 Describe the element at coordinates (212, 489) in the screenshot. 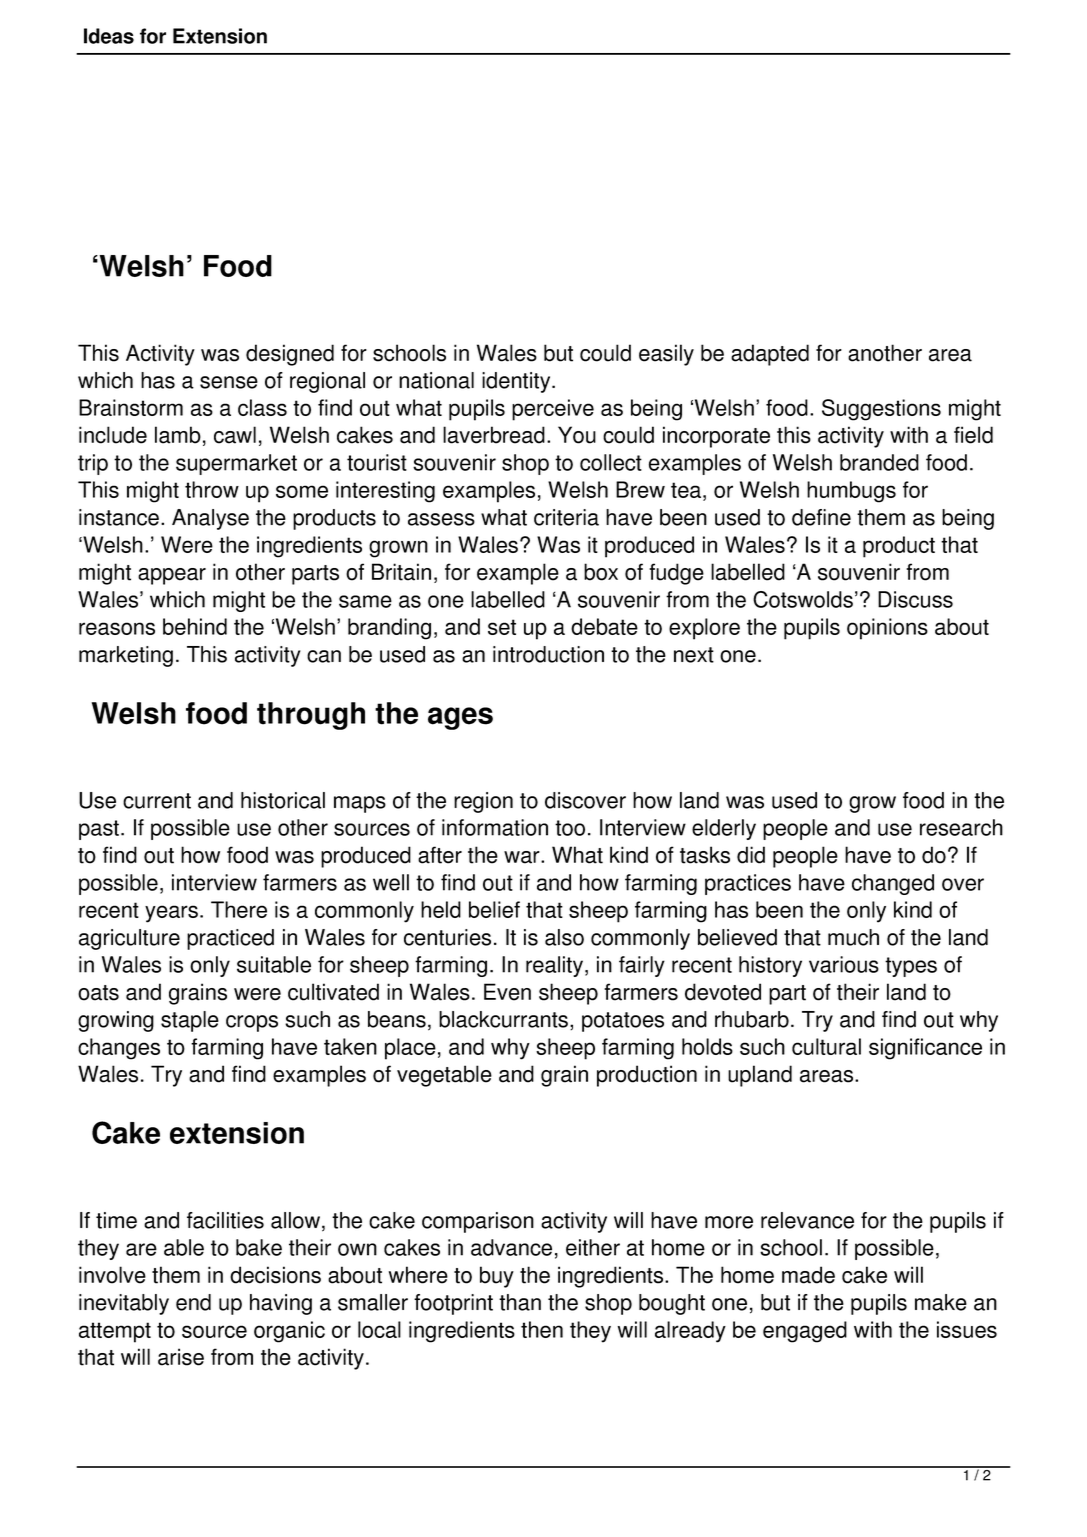

I see `throw` at that location.
